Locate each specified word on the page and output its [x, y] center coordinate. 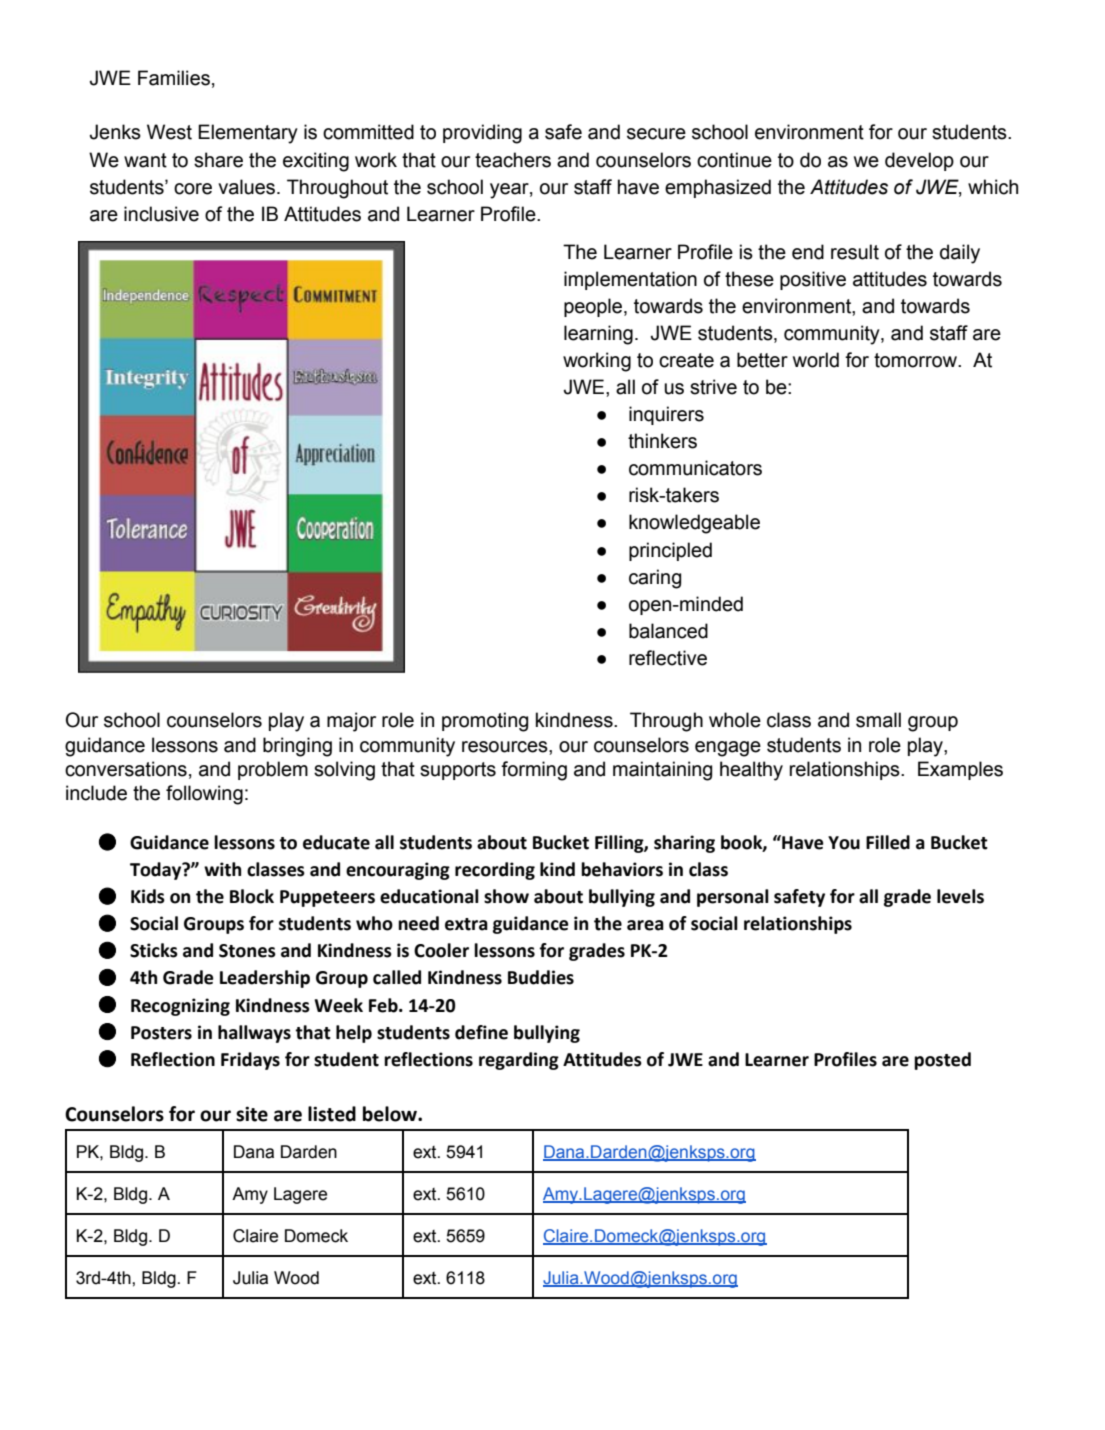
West [169, 132]
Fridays [250, 1061]
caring [655, 579]
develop [919, 161]
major [351, 722]
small [878, 720]
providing [482, 134]
